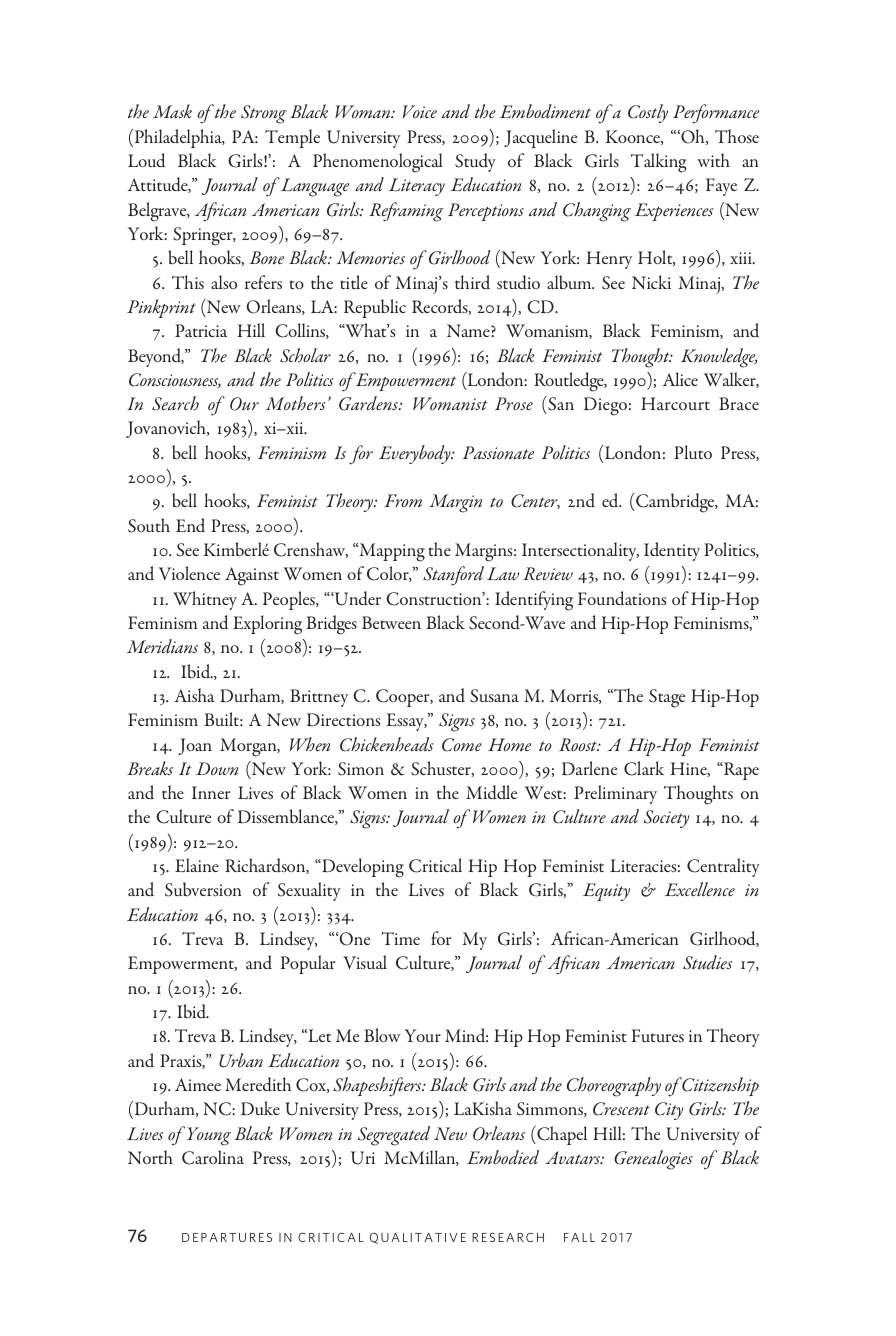 This screenshot has width=896, height=1336. I want to click on Susana, so click(494, 696).
